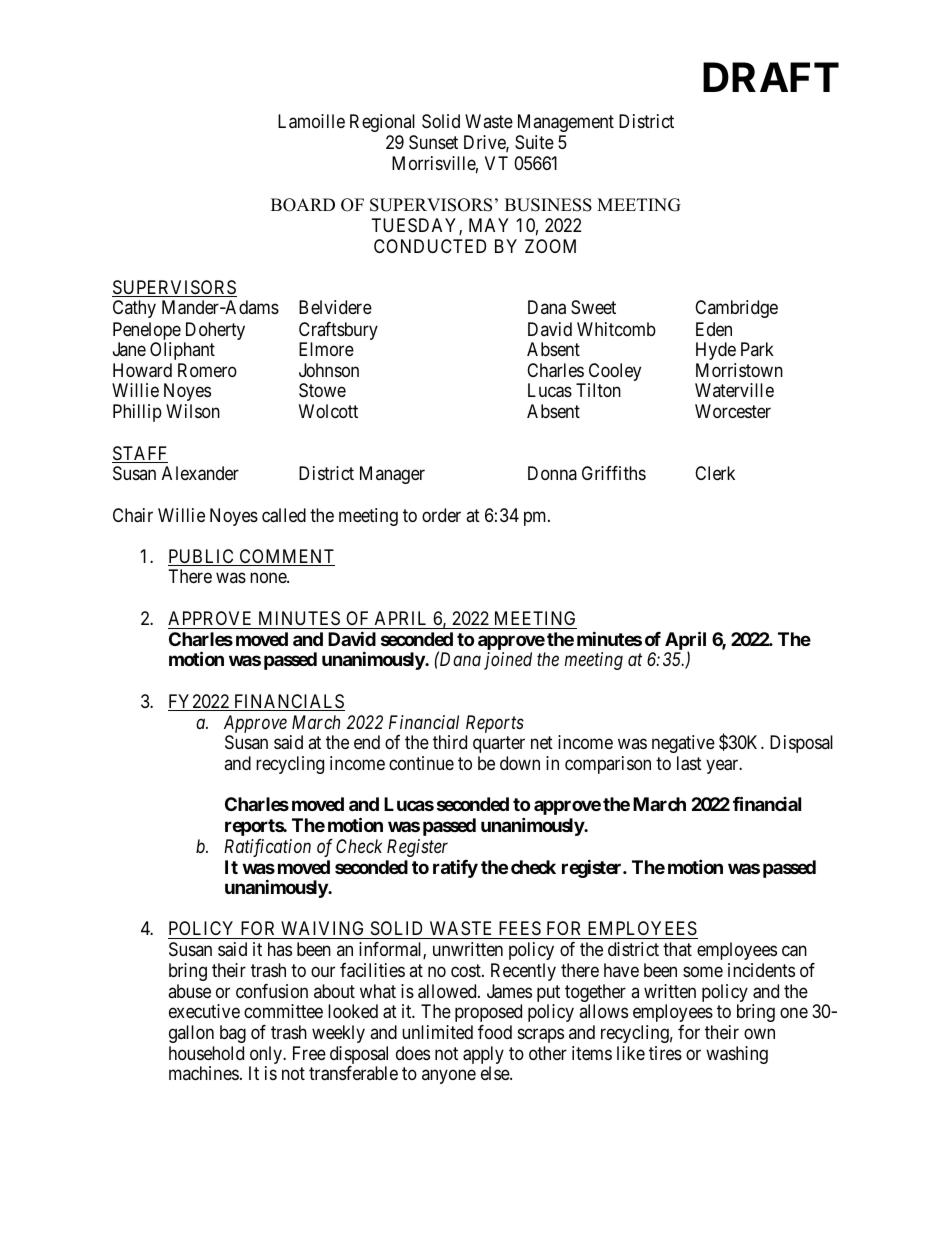 This image has width=952, height=1233. I want to click on end, so click(367, 742).
